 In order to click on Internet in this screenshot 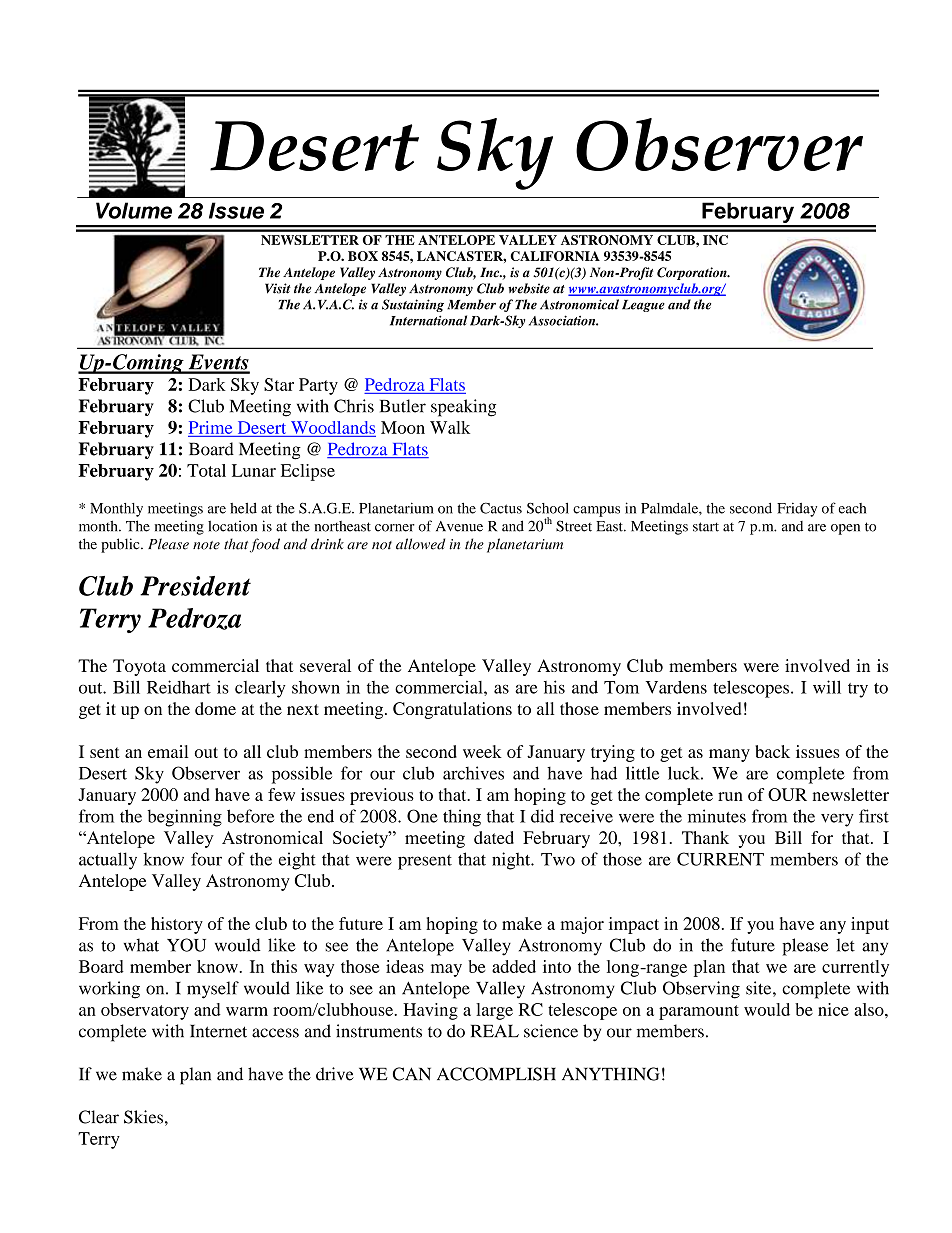, I will do `click(218, 1031)`.
